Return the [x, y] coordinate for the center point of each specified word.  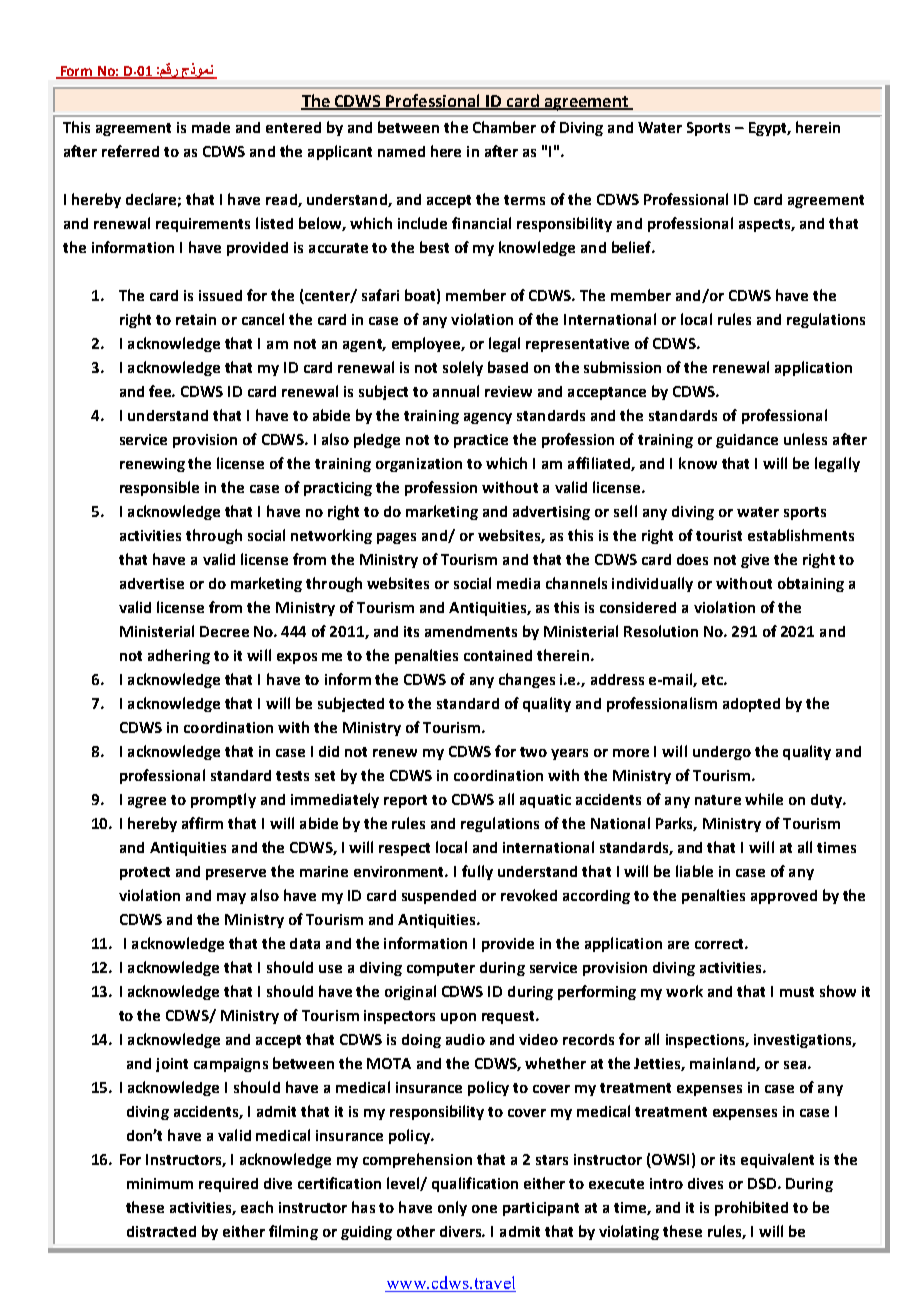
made [211, 127]
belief [632, 247]
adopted [751, 705]
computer [441, 969]
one [484, 1209]
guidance [747, 441]
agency [488, 418]
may [231, 898]
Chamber [504, 127]
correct [720, 944]
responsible [159, 488]
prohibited [751, 1208]
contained [498, 655]
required [228, 1185]
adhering [179, 656]
